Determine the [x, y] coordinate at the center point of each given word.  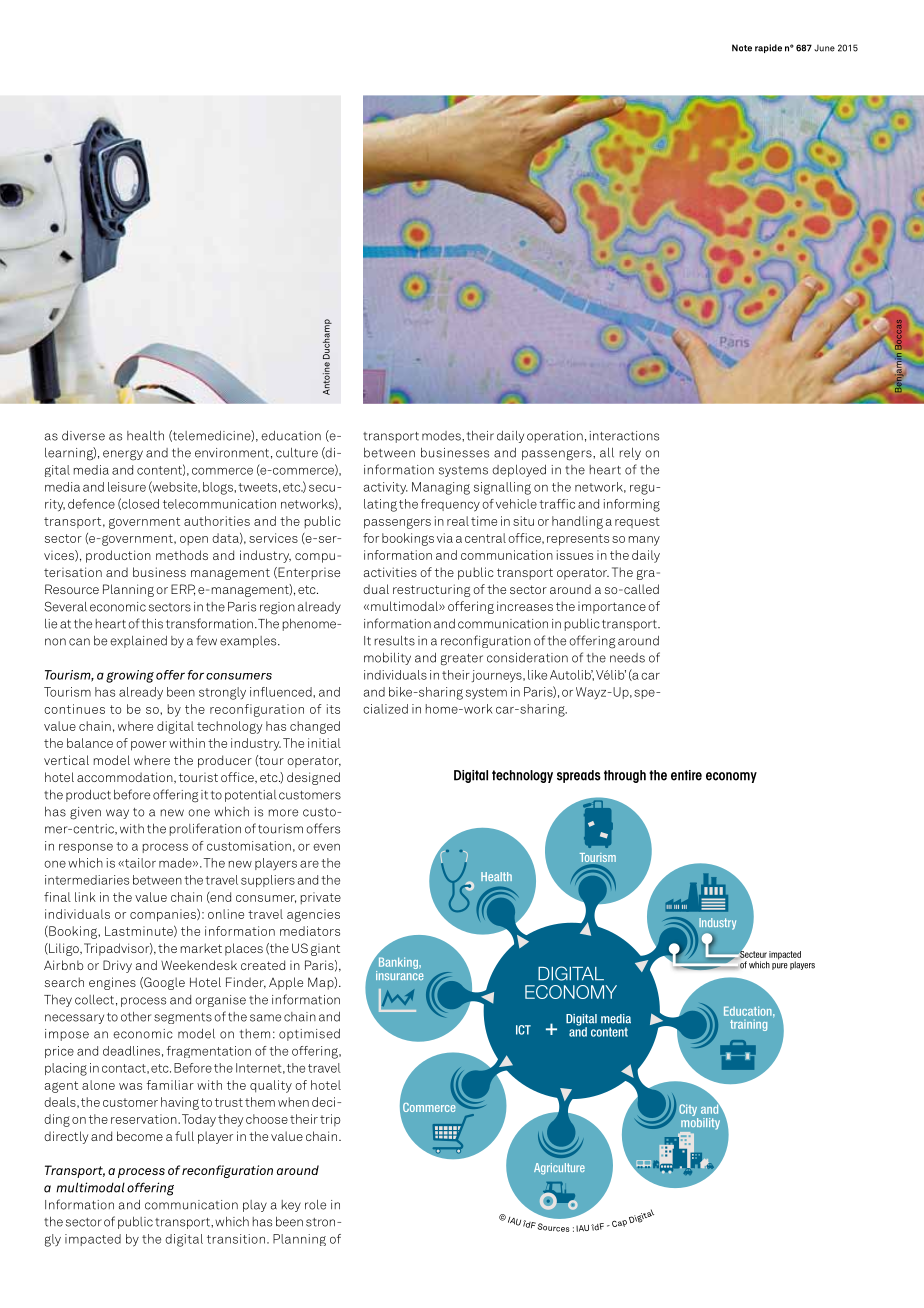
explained [138, 642]
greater [462, 660]
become [140, 1136]
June [824, 48]
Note [742, 48]
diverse [83, 436]
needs [627, 658]
